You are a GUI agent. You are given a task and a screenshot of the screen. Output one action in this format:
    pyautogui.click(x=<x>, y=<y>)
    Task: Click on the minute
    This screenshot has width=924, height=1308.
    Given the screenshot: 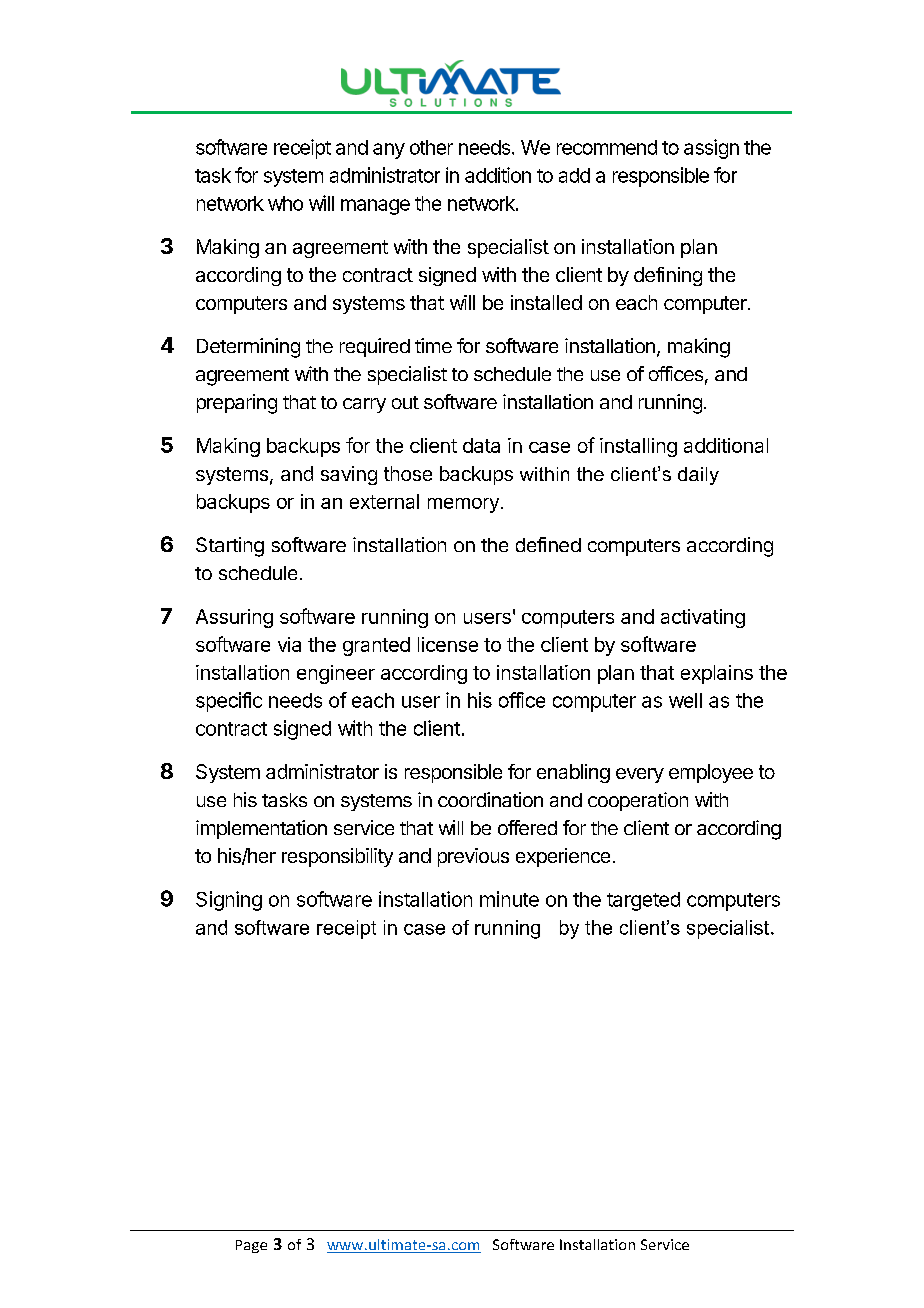 What is the action you would take?
    pyautogui.click(x=509, y=899)
